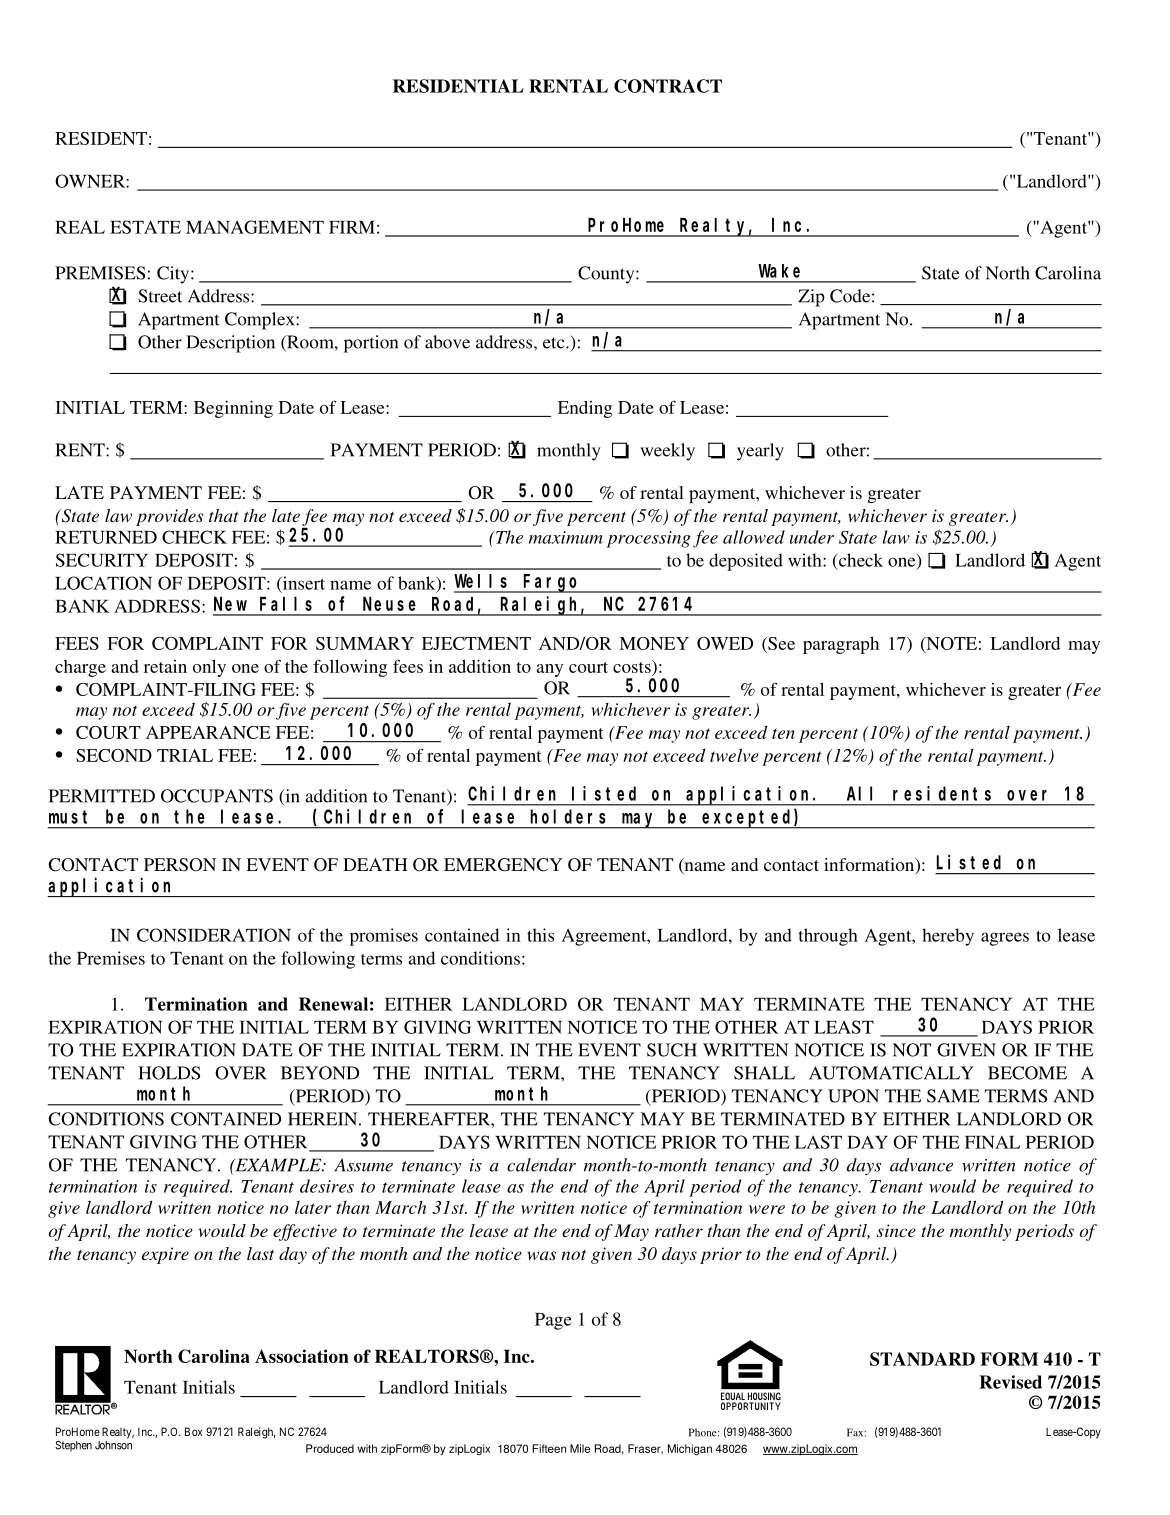  Describe the element at coordinates (185, 755) in the image. I see `TRIAL` at that location.
